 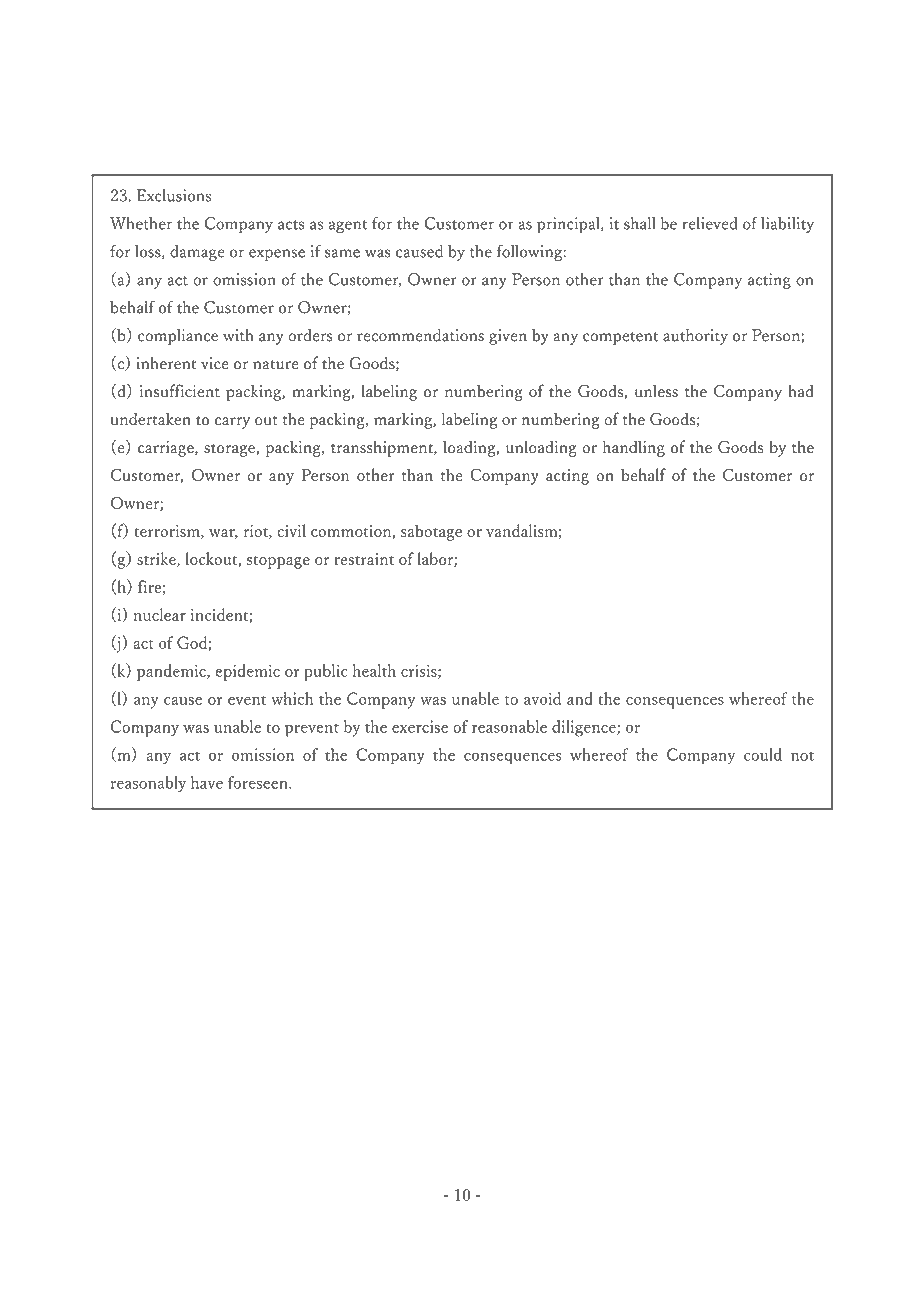 I want to click on principal, so click(x=569, y=225).
